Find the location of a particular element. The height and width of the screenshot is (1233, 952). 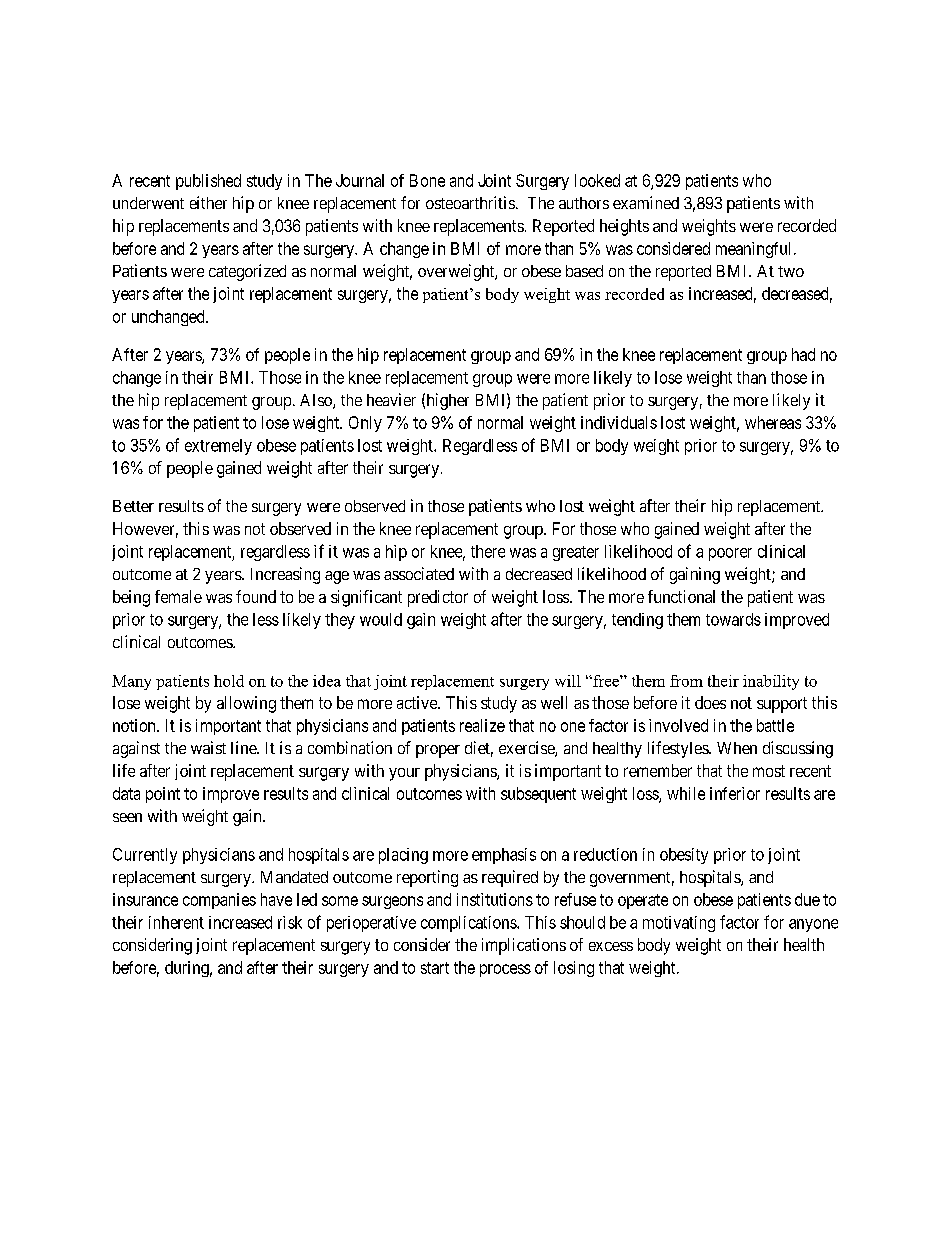

does is located at coordinates (710, 702).
